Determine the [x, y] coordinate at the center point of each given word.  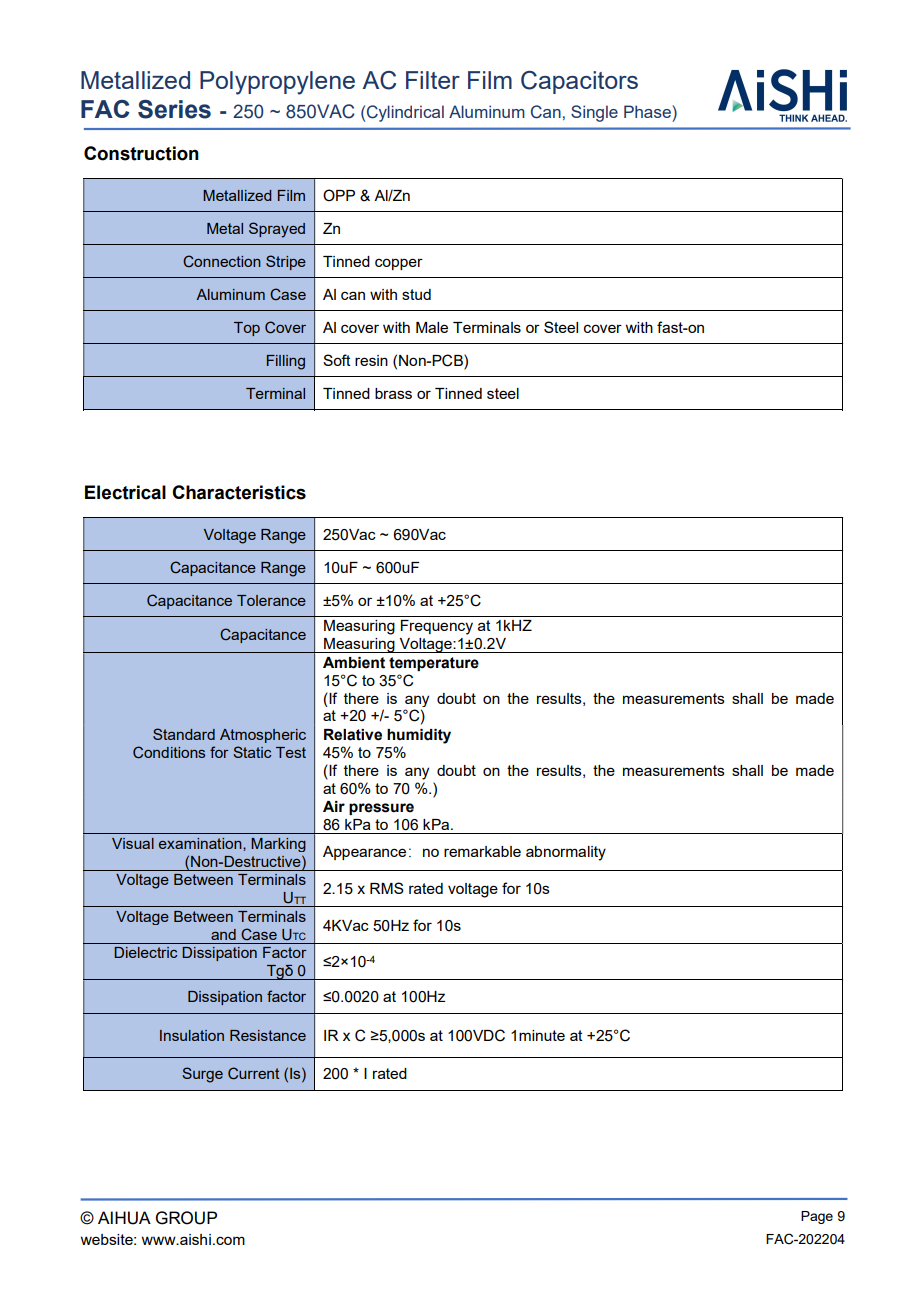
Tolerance [271, 600]
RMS [387, 888]
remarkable [482, 851]
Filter [433, 80]
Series [174, 109]
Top [247, 329]
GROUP [186, 1218]
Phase [648, 111]
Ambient [354, 663]
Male [432, 327]
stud [416, 294]
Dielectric [145, 952]
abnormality [566, 853]
